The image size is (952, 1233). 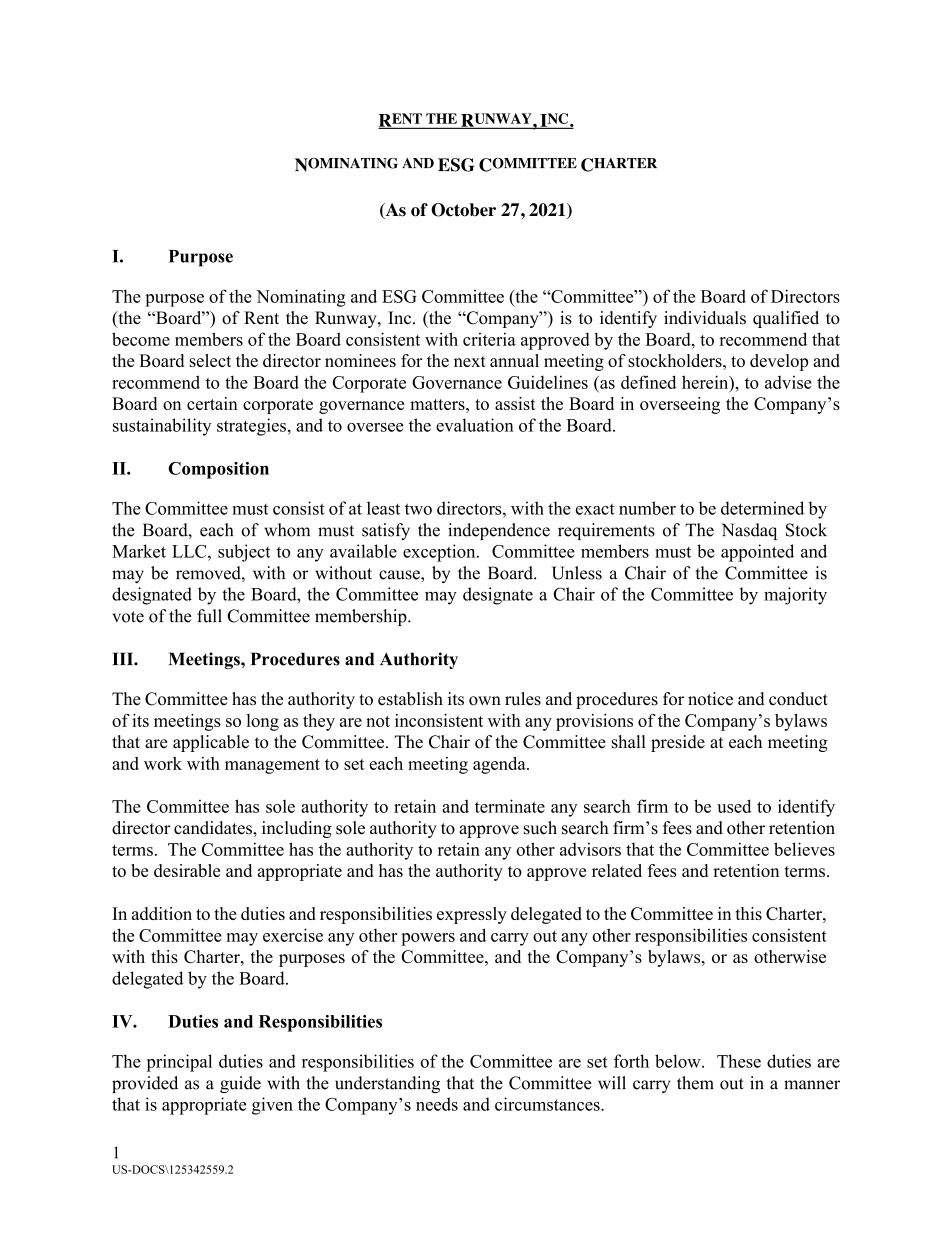 What do you see at coordinates (710, 699) in the screenshot?
I see `notice` at bounding box center [710, 699].
